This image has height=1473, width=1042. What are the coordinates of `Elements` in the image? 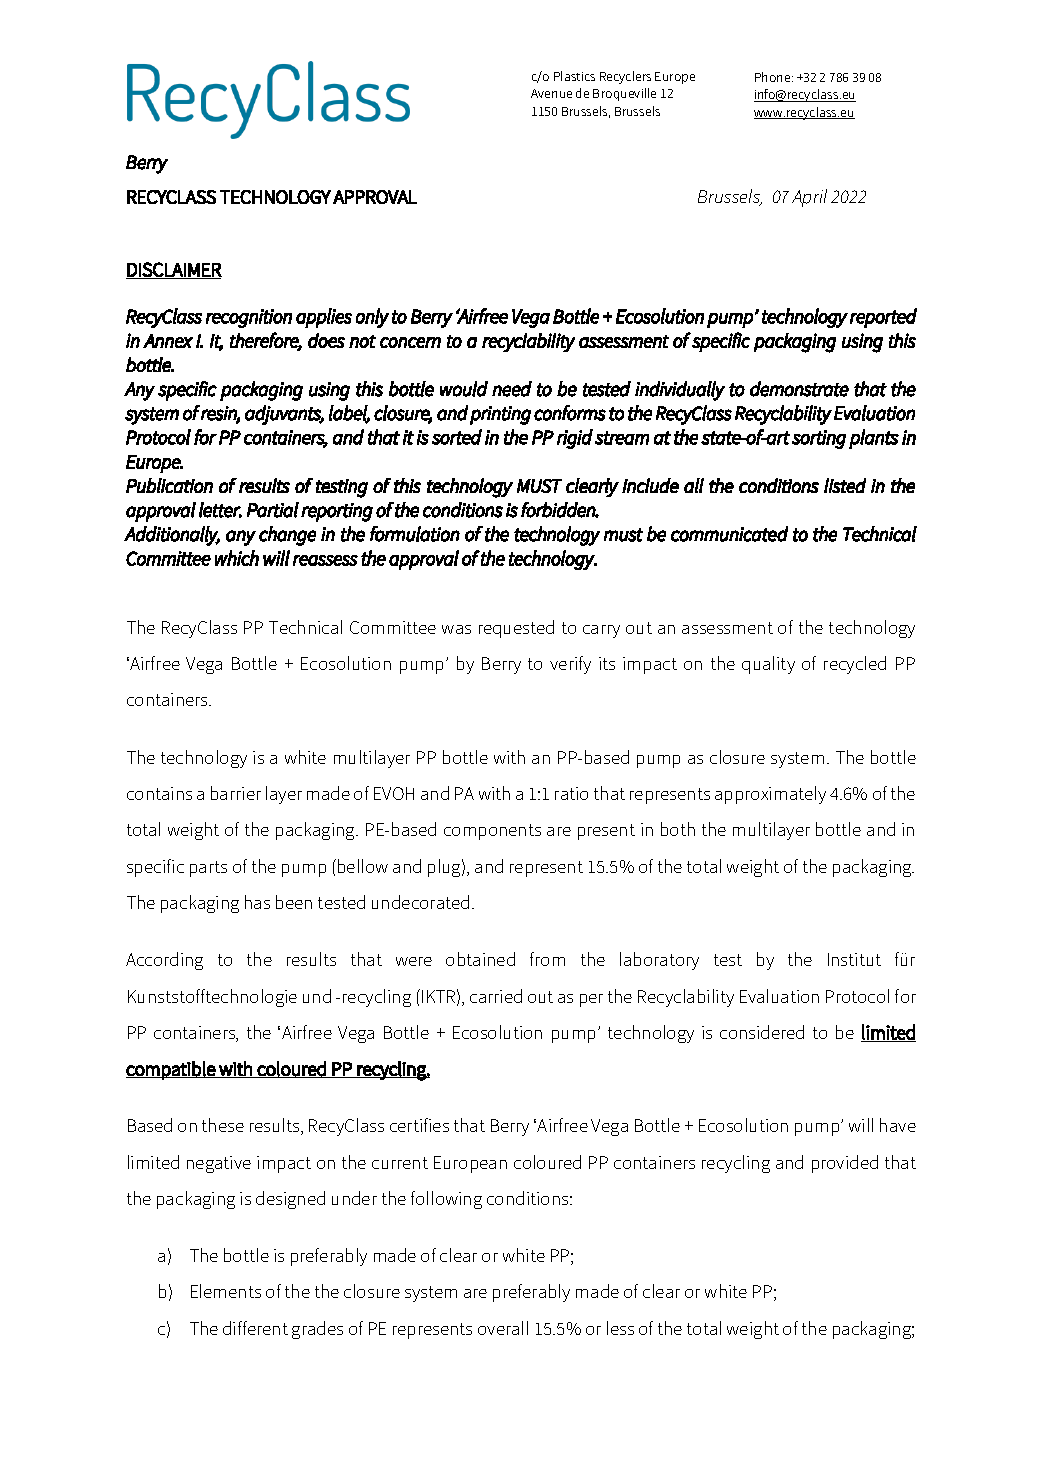 It's located at (226, 1291).
